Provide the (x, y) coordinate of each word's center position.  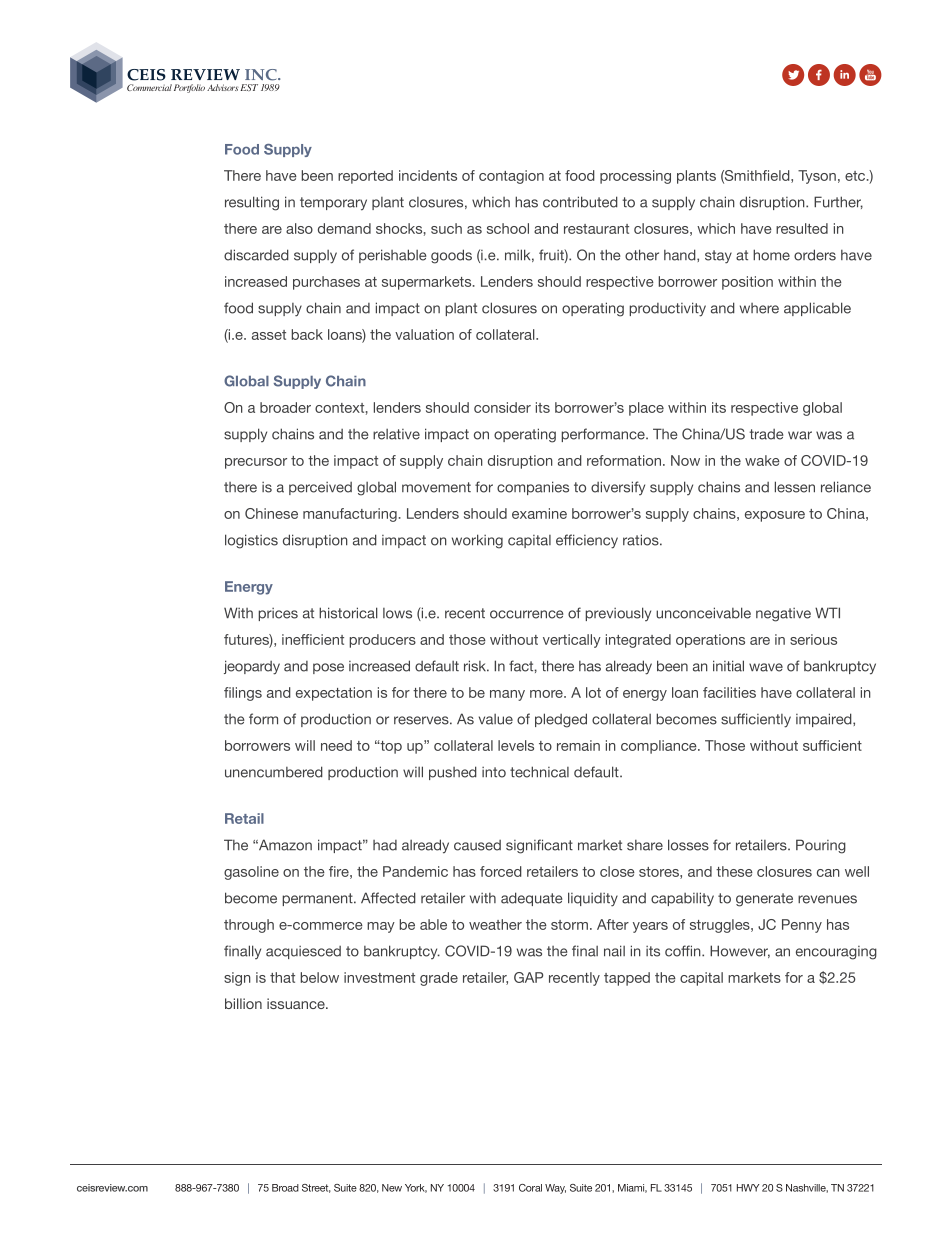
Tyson (817, 177)
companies (533, 488)
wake (762, 460)
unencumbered (274, 772)
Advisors (223, 87)
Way (555, 1189)
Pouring (821, 846)
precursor (256, 463)
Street (316, 1188)
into (494, 772)
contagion (511, 177)
